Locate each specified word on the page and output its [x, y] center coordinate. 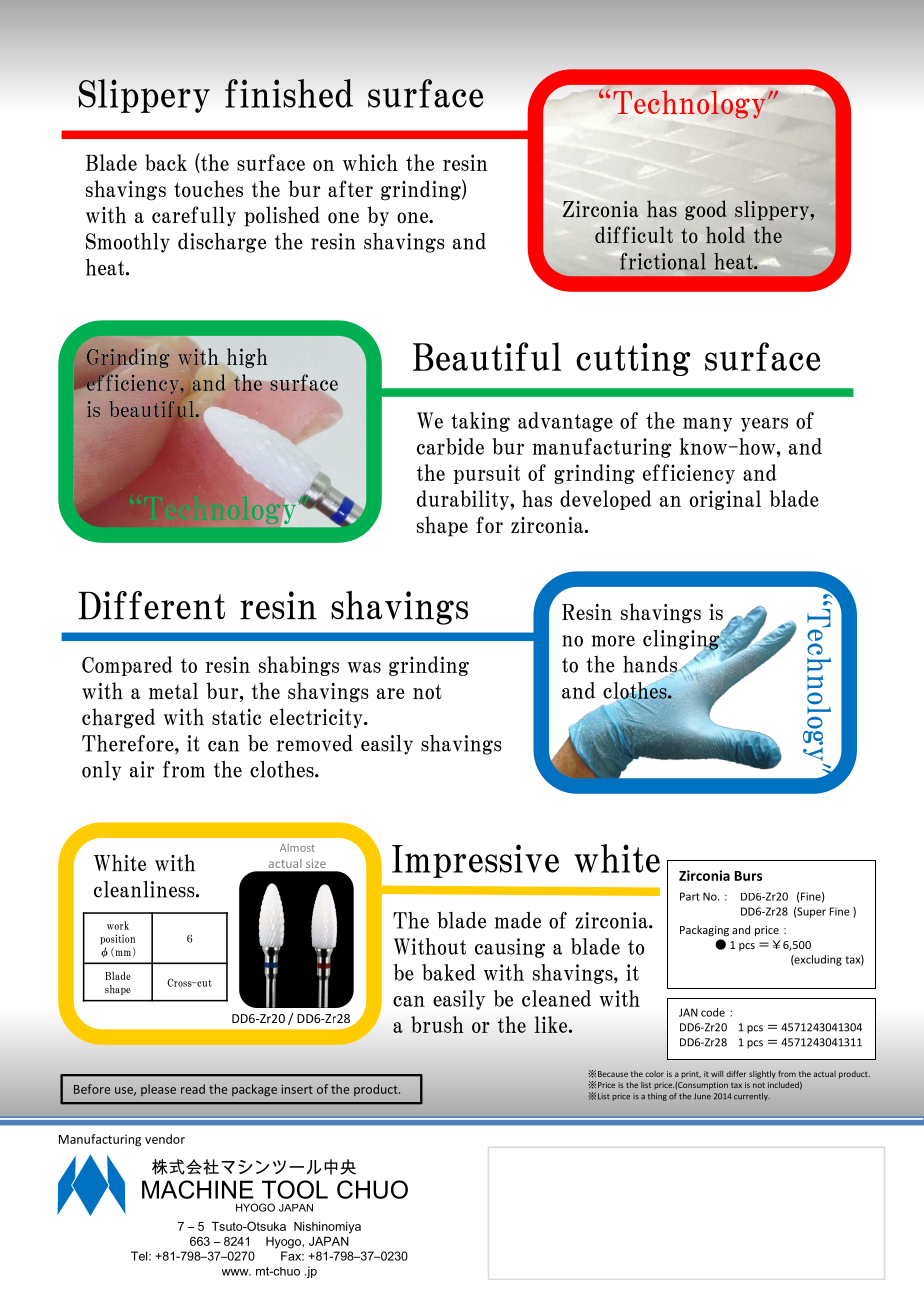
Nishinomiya [327, 1228]
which [370, 162]
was [364, 667]
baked [449, 972]
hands [651, 665]
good [706, 210]
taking [480, 422]
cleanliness [145, 889]
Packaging [704, 930]
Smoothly [128, 243]
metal [173, 690]
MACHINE [198, 1189]
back [166, 162]
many [707, 424]
